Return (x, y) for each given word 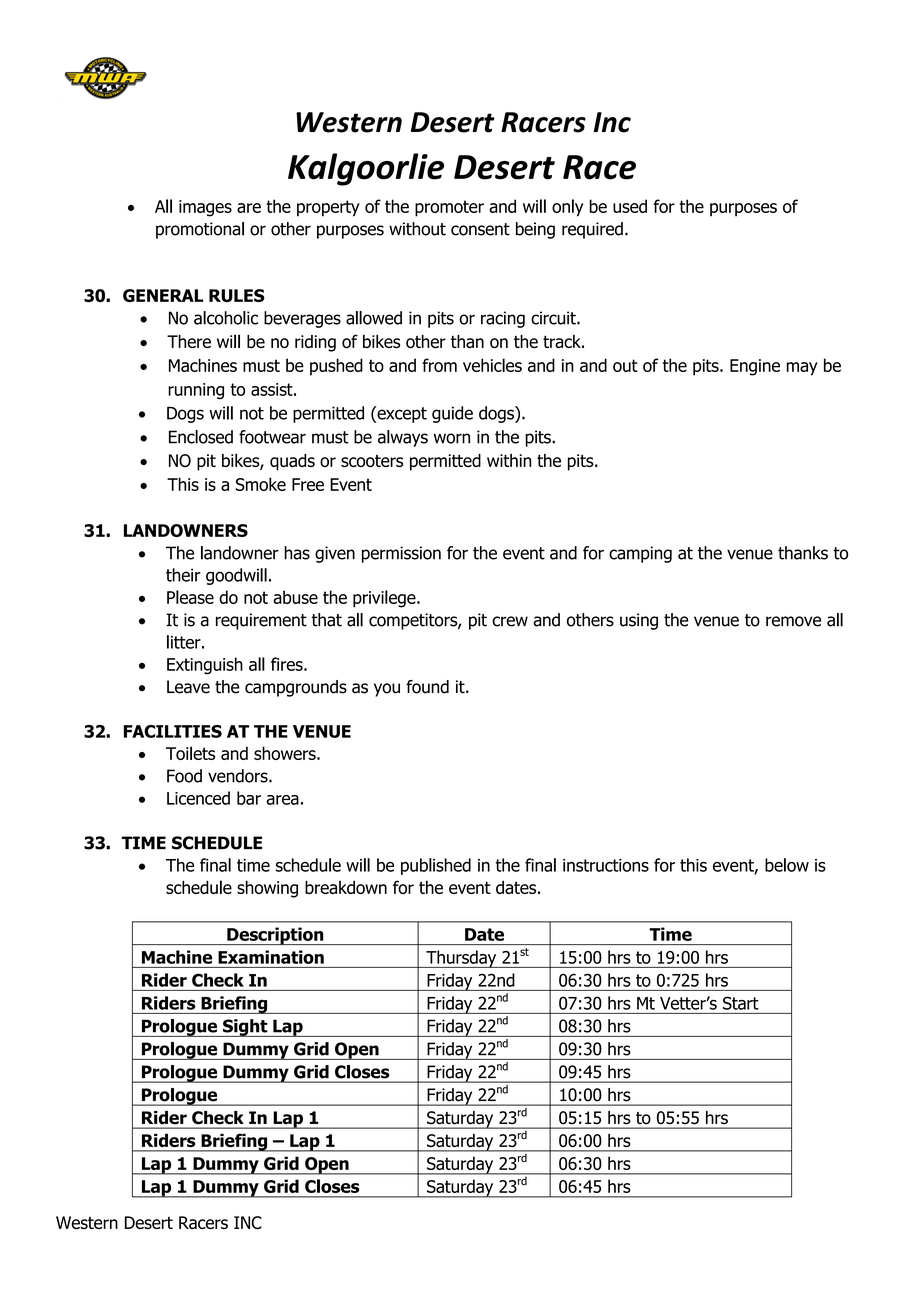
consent (480, 229)
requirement (261, 621)
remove (793, 621)
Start (741, 1003)
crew (510, 621)
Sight (245, 1028)
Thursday (461, 959)
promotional (200, 230)
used (630, 206)
